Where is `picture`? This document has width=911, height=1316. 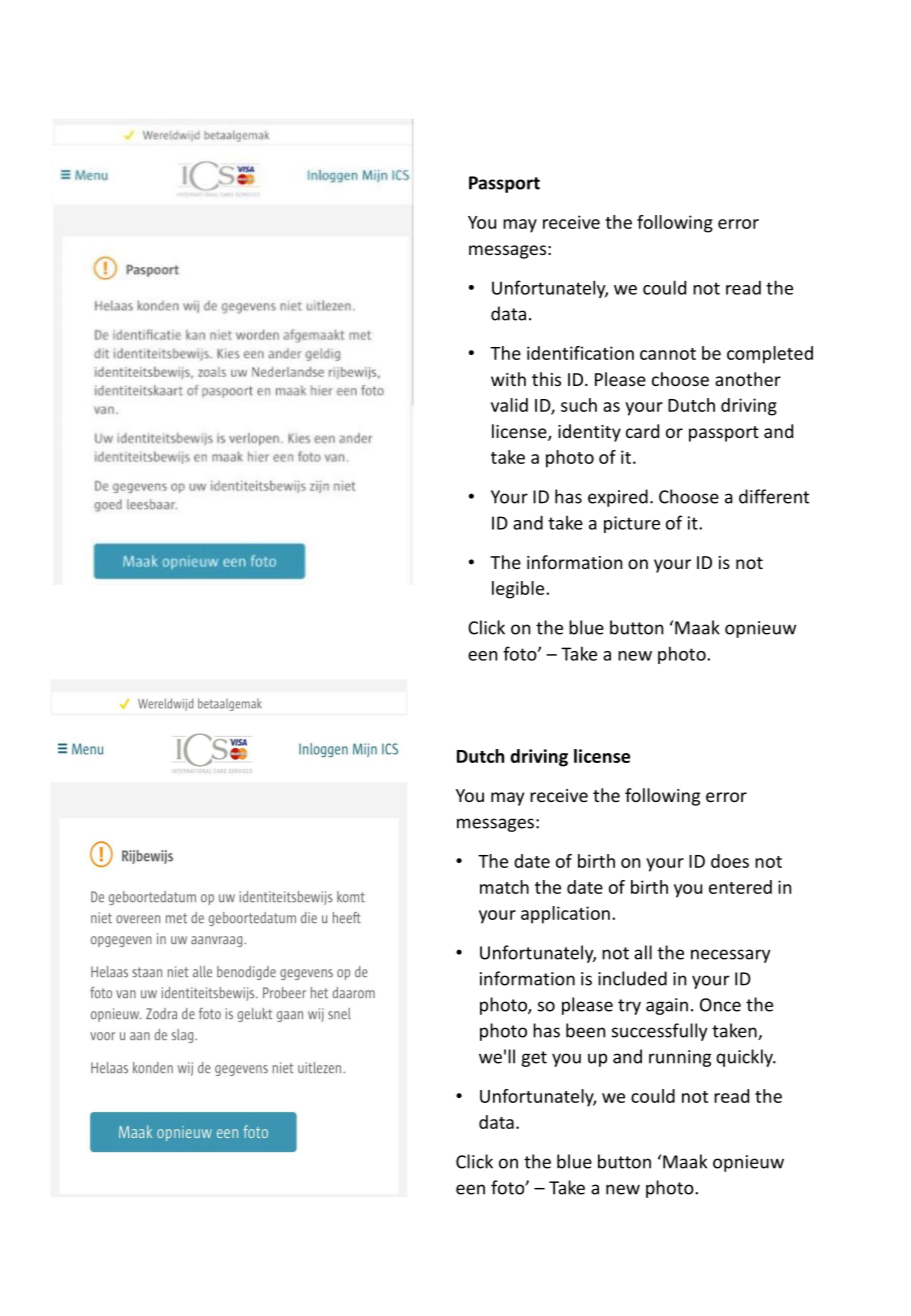 picture is located at coordinates (632, 524).
